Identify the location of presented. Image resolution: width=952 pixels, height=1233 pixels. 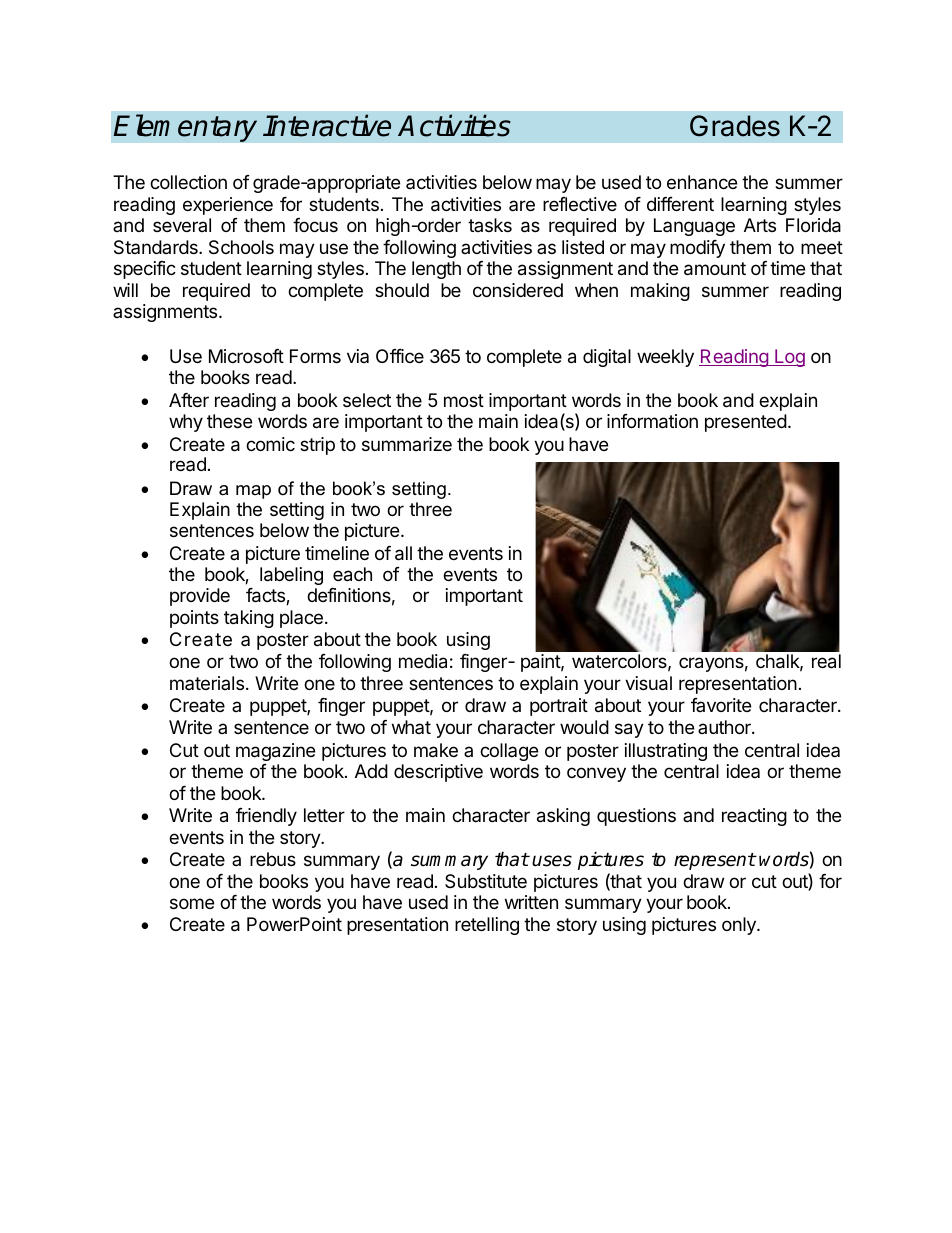
(746, 423).
